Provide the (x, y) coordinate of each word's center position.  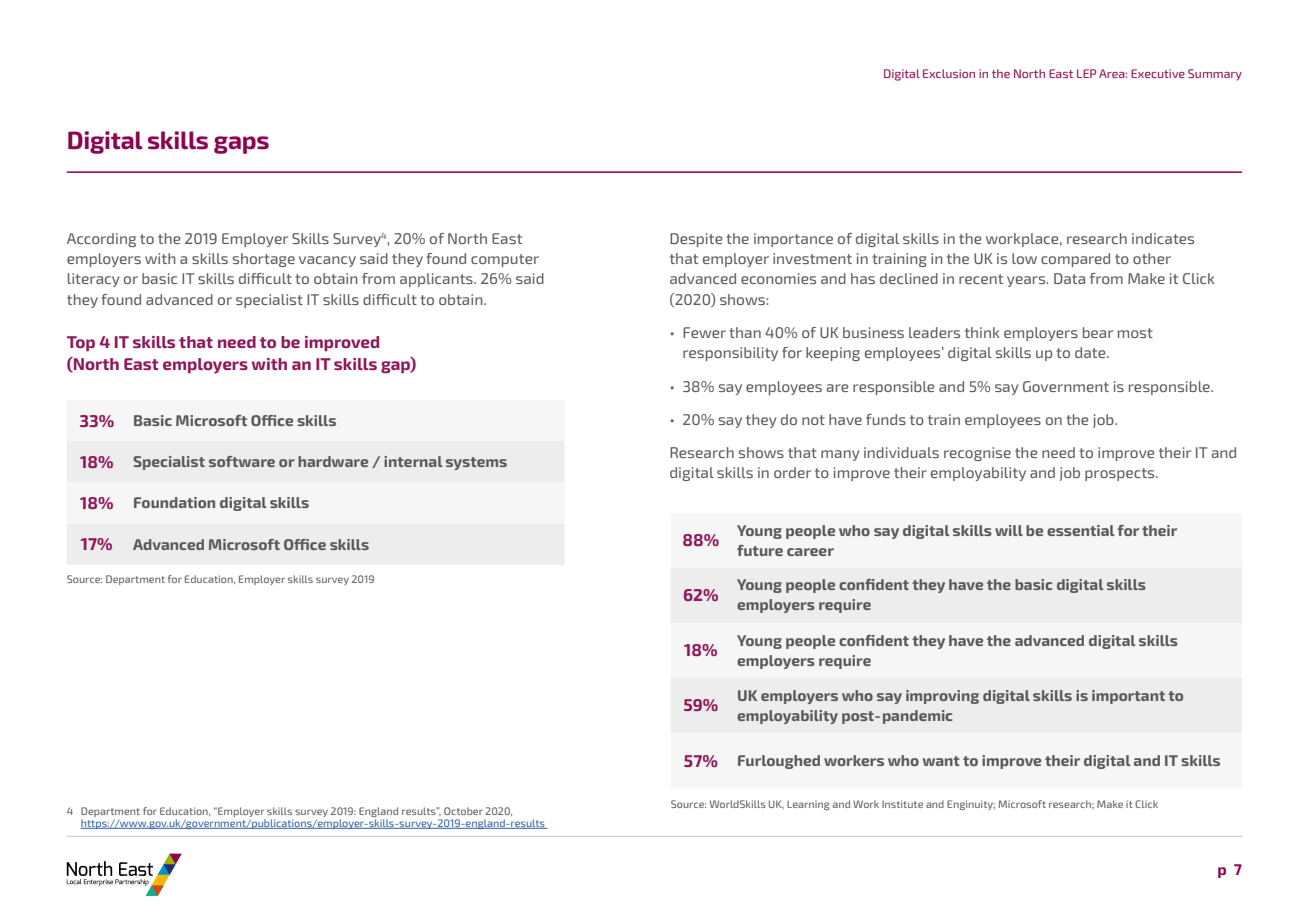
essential (1081, 530)
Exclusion (949, 73)
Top (81, 344)
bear (1098, 332)
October (463, 811)
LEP (1086, 73)
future (760, 550)
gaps (241, 145)
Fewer (704, 332)
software (242, 461)
